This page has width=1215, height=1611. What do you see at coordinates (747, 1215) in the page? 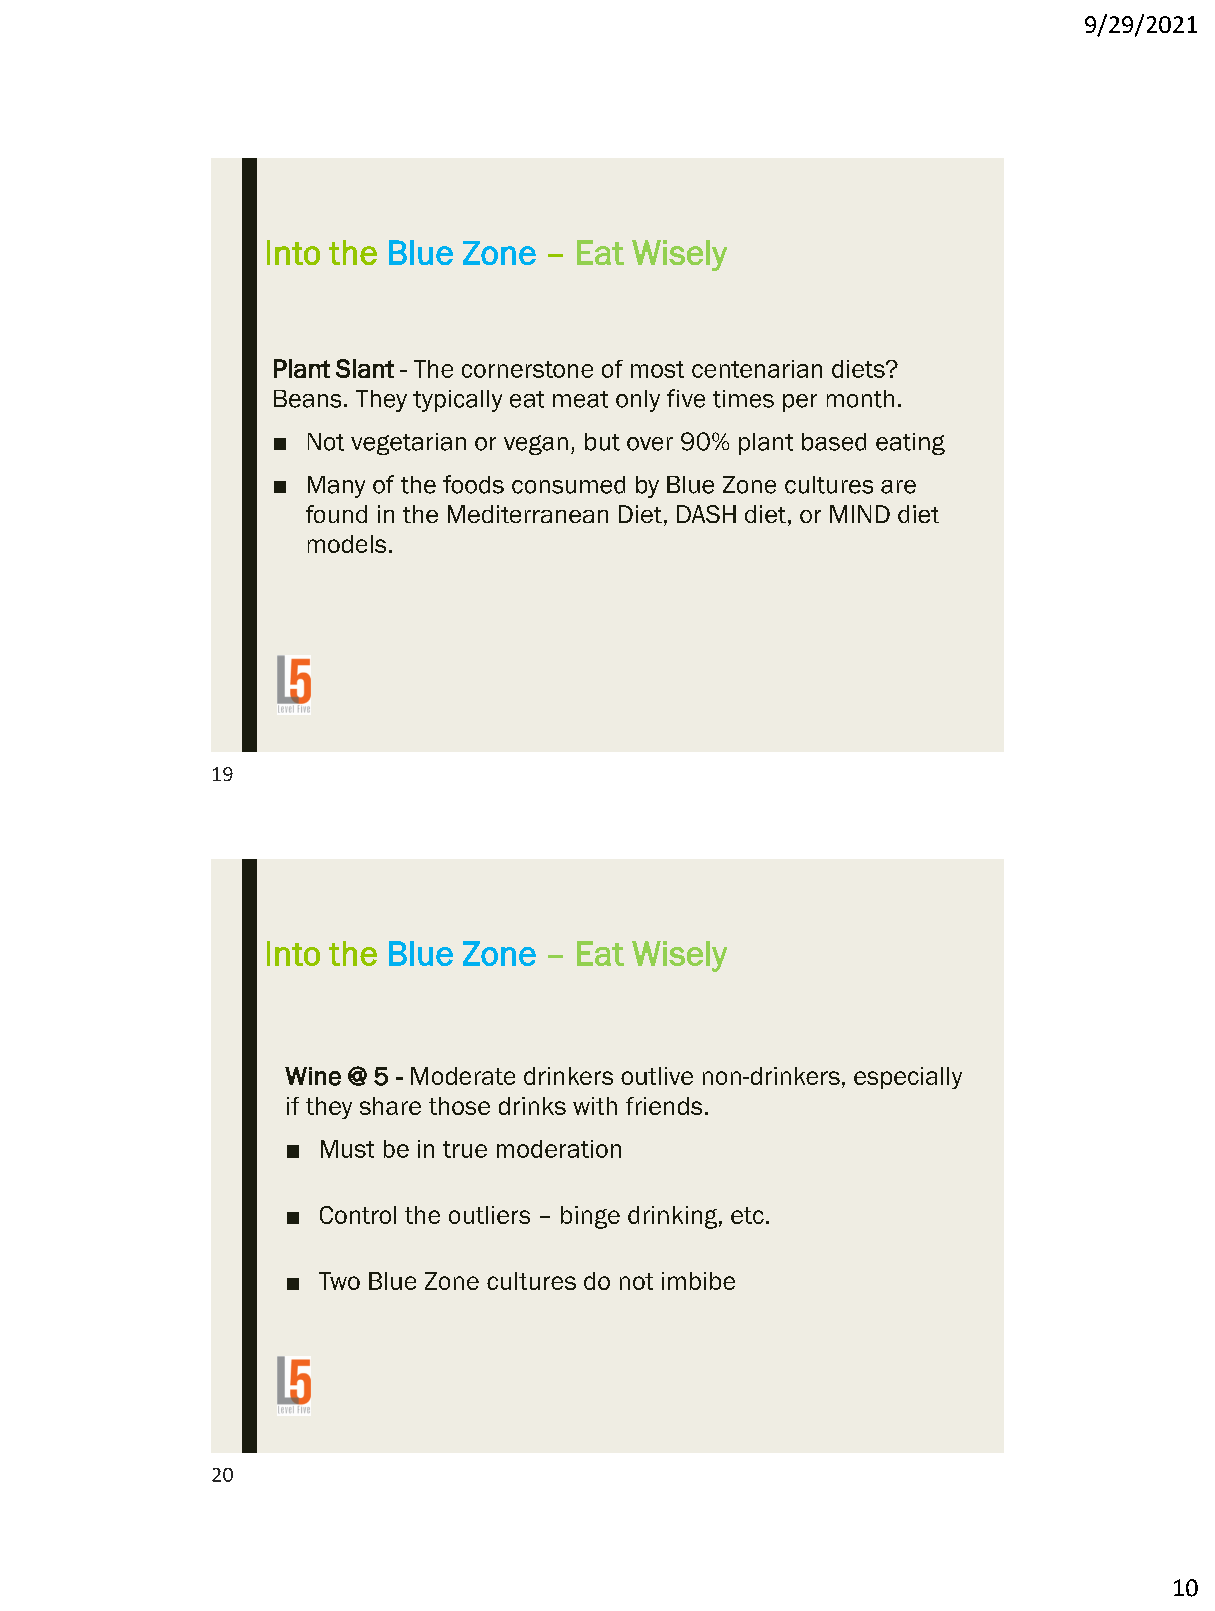
I see `etc` at bounding box center [747, 1215].
